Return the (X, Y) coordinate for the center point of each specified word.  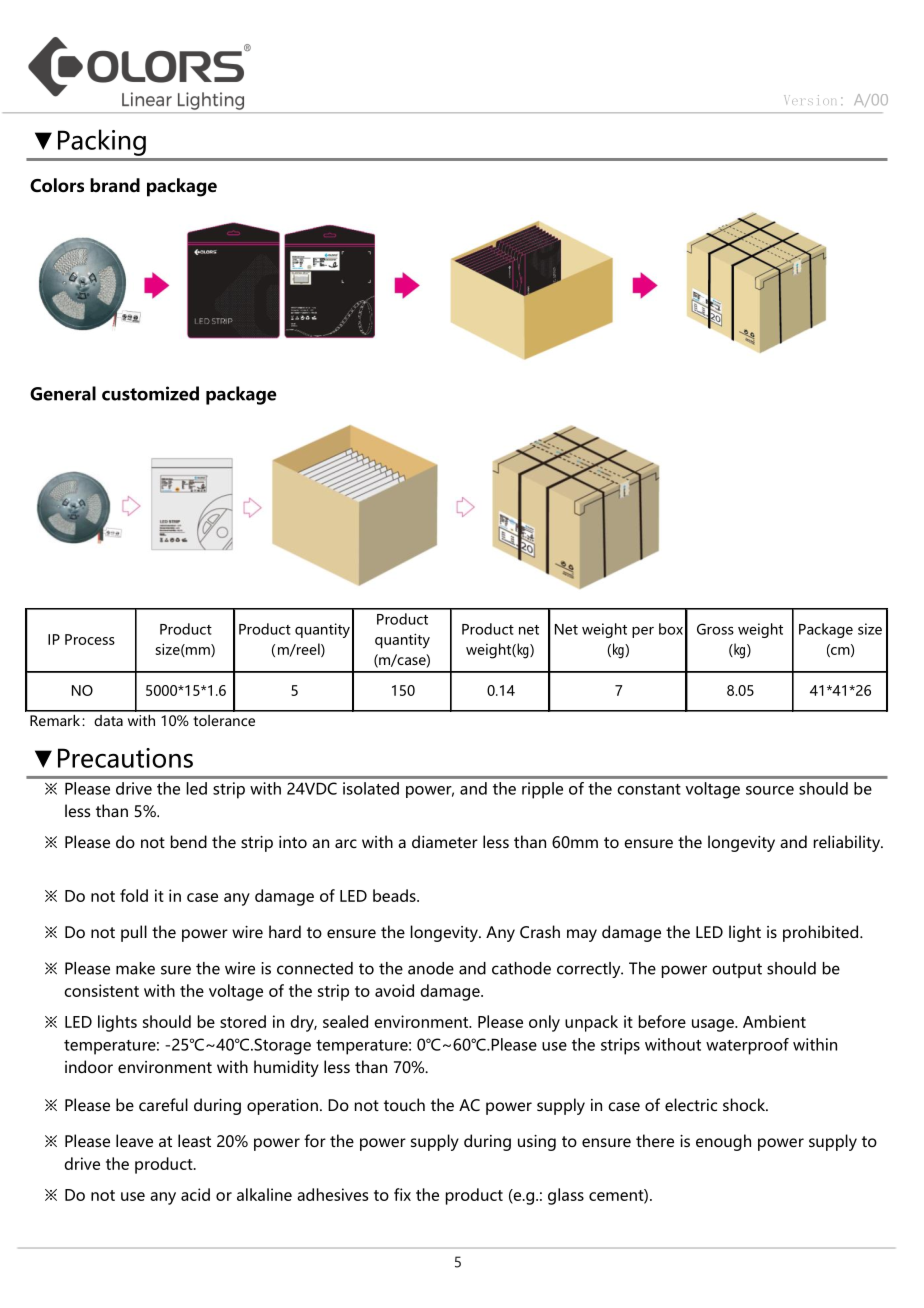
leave (134, 1140)
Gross (715, 629)
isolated (371, 788)
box (671, 629)
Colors (57, 185)
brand (115, 185)
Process (90, 639)
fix (402, 1194)
